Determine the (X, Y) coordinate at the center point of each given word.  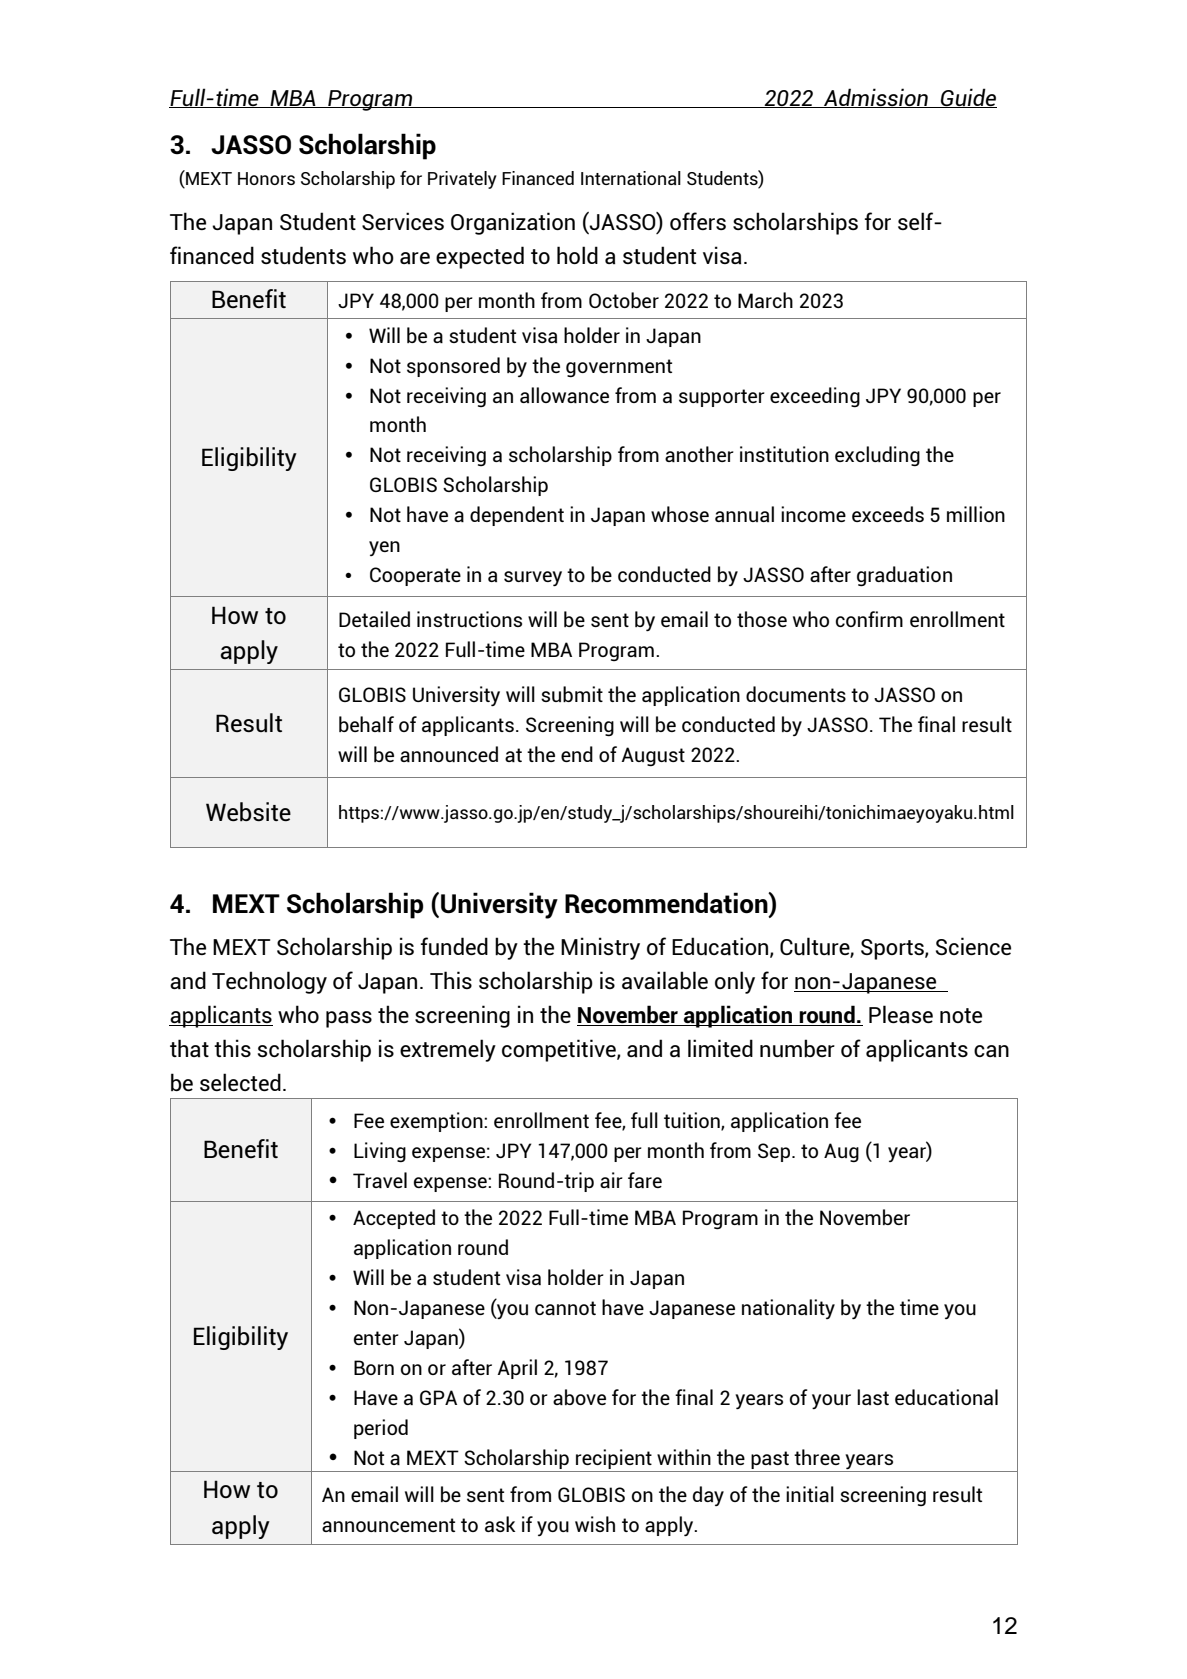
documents (796, 694)
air (611, 1180)
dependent (517, 516)
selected (240, 1082)
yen (384, 548)
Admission (876, 98)
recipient (614, 1459)
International (631, 178)
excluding (877, 456)
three (817, 1457)
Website (248, 812)
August (653, 756)
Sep (775, 1152)
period (381, 1429)
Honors (266, 178)
